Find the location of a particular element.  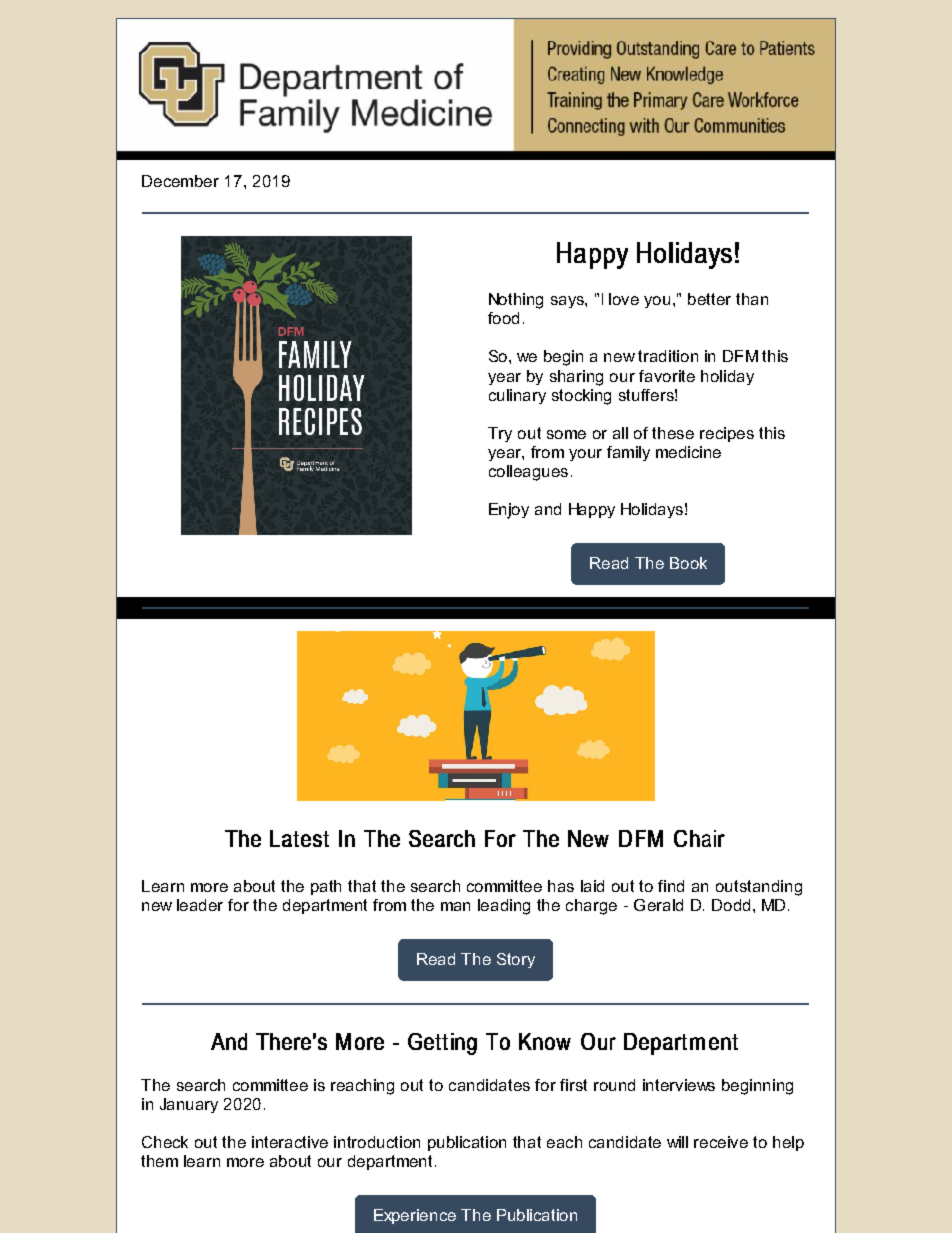

Enjoy is located at coordinates (509, 511).
